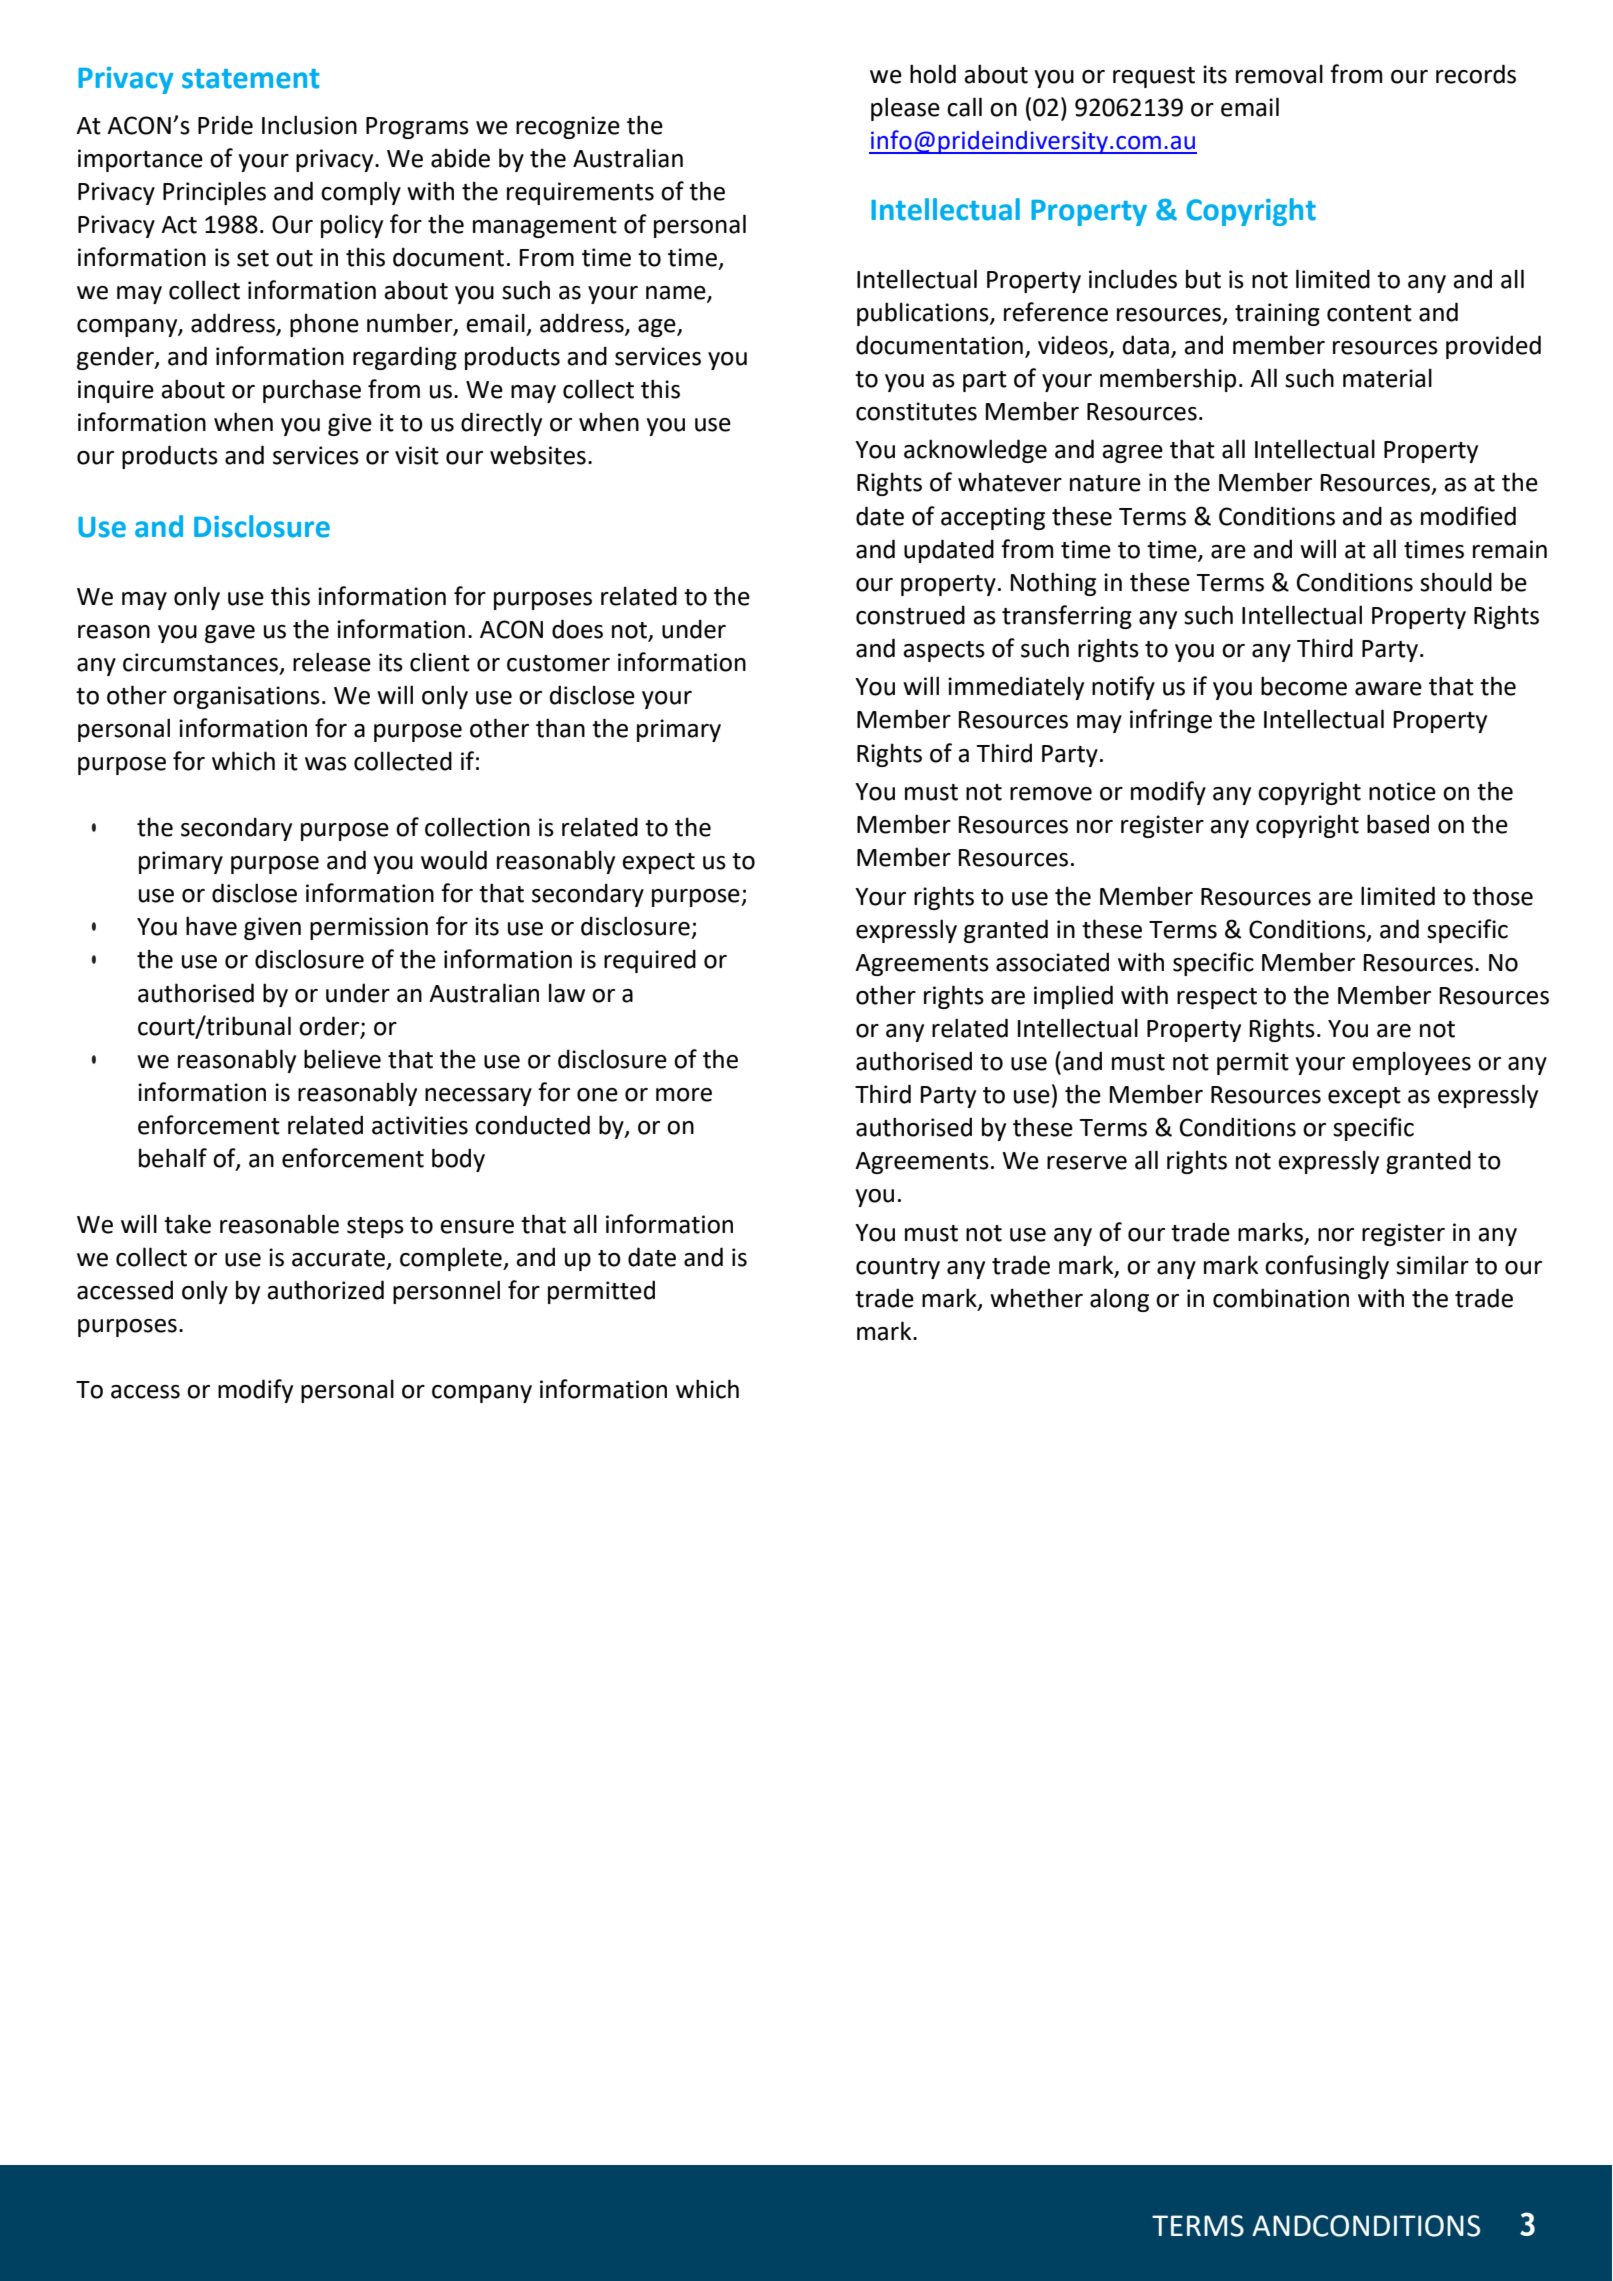 The width and height of the screenshot is (1613, 2281). Describe the element at coordinates (326, 764) in the screenshot. I see `was` at that location.
